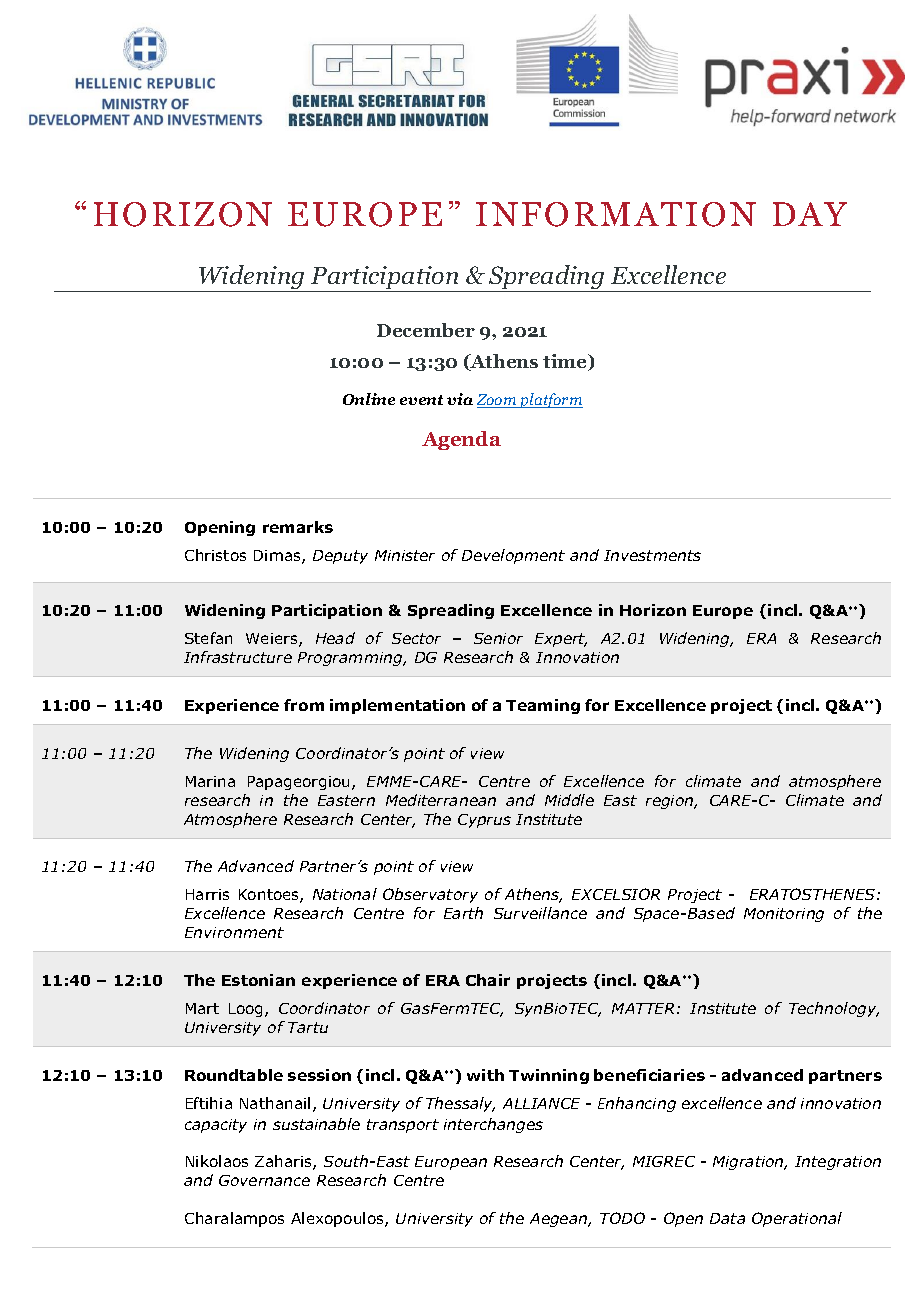 The height and width of the screenshot is (1308, 924). I want to click on from, so click(304, 705).
